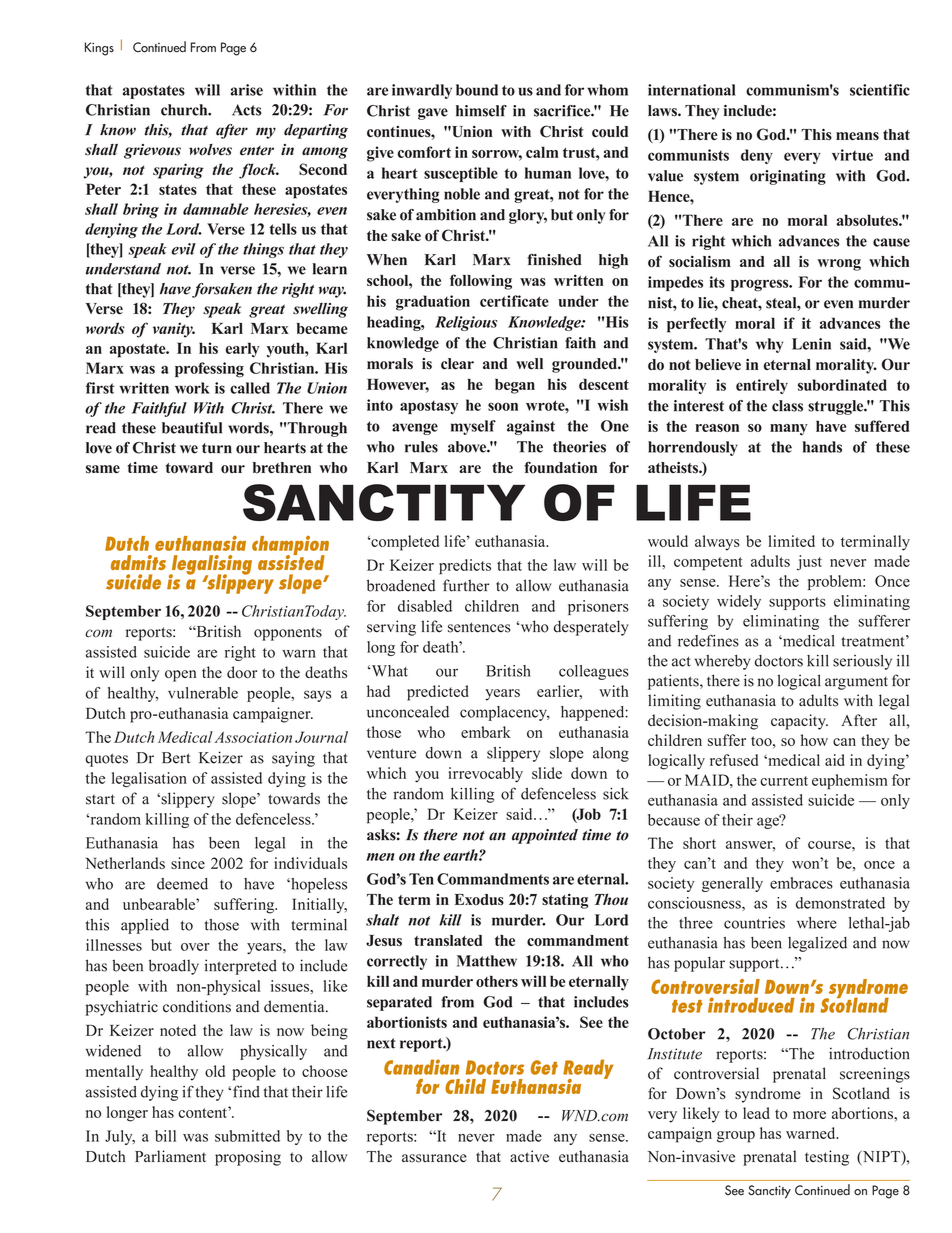 The image size is (952, 1233). I want to click on Bert, so click(176, 758).
